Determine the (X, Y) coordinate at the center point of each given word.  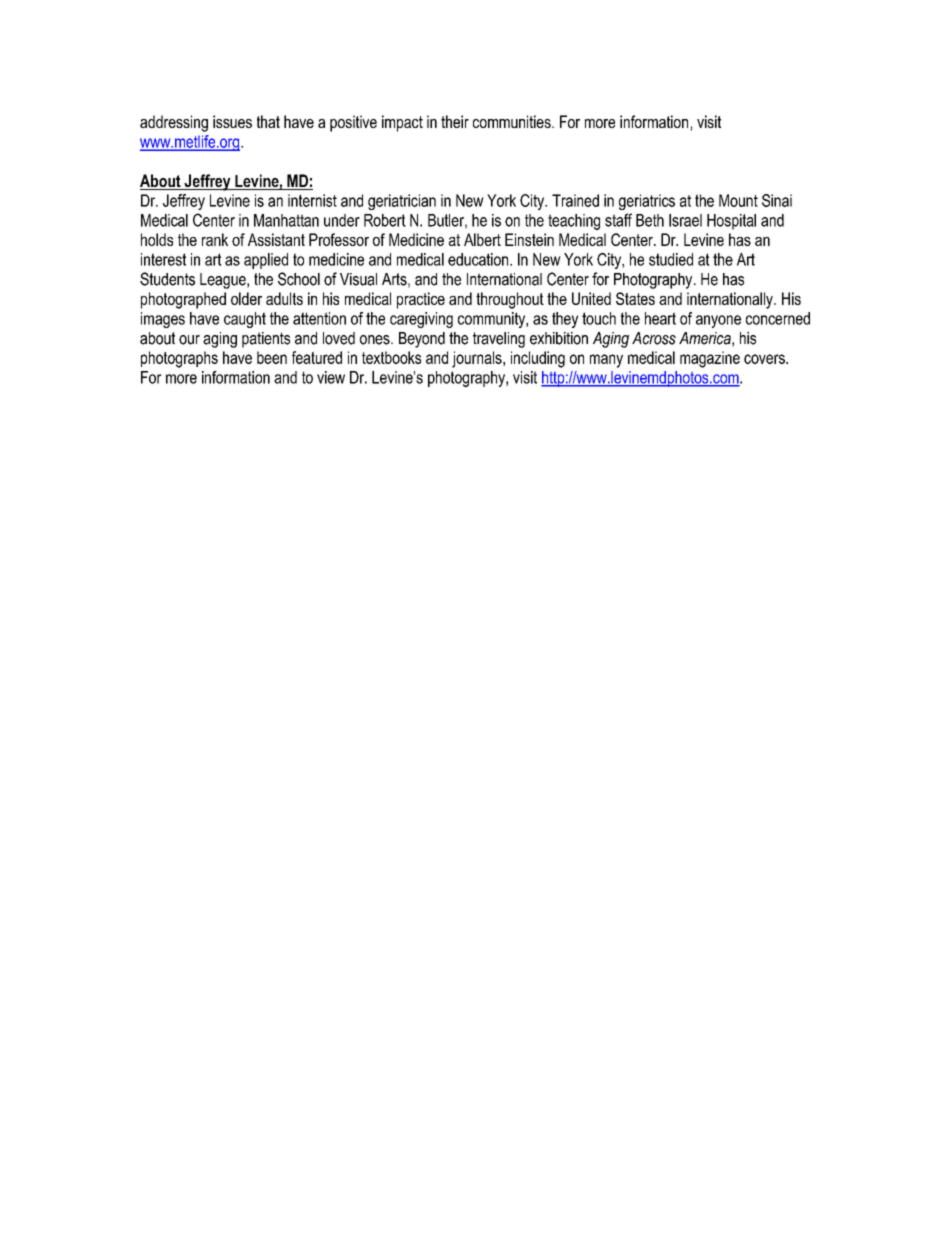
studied (671, 259)
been (272, 357)
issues (232, 121)
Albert (482, 239)
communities (513, 121)
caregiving (421, 320)
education (479, 259)
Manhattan (286, 220)
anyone (718, 321)
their (455, 121)
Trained (575, 200)
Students (167, 279)
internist (312, 200)
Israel (685, 220)
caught (245, 320)
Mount (738, 200)
